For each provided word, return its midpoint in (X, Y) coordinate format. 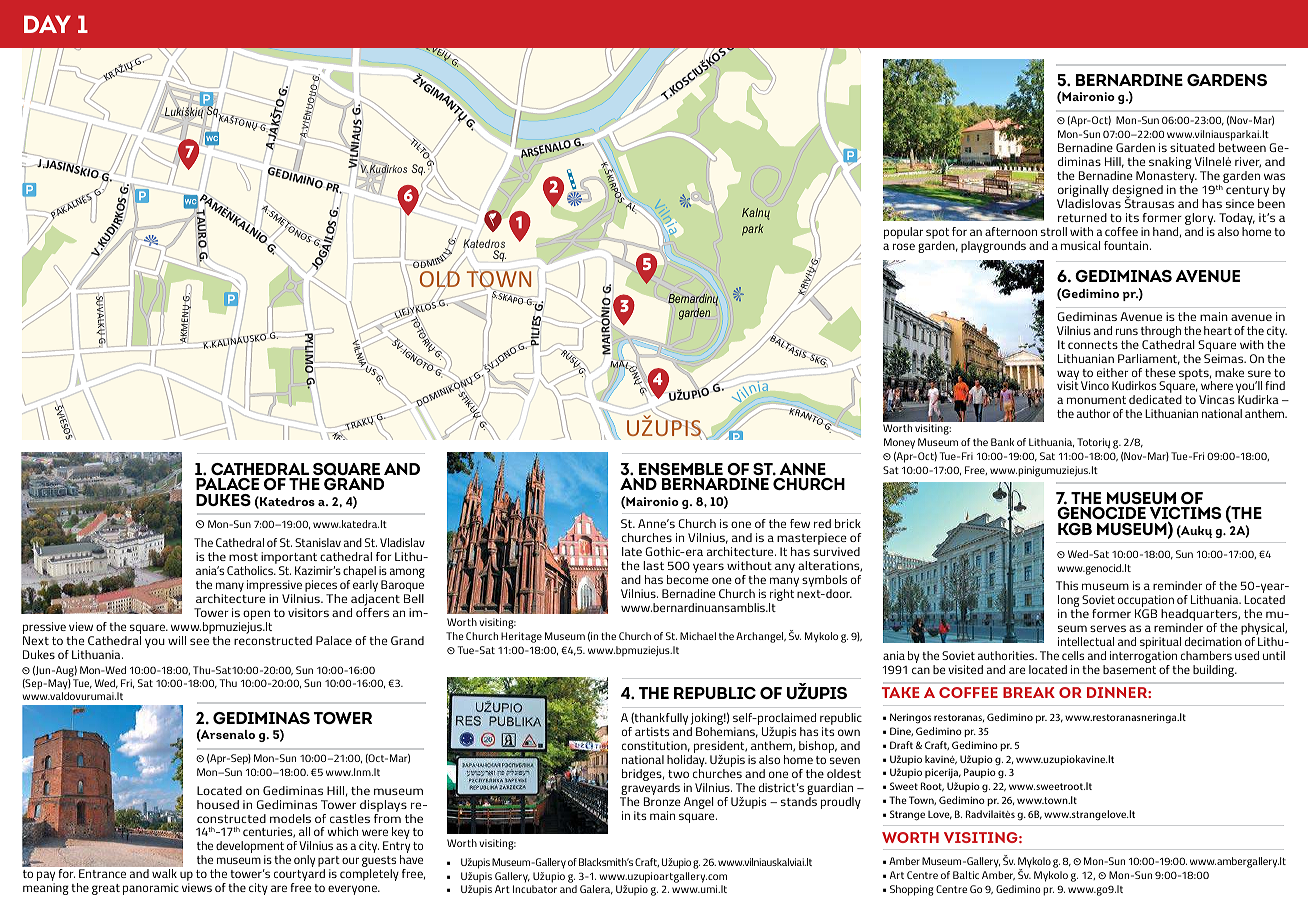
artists (652, 731)
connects (1093, 345)
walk (164, 873)
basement (1129, 669)
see (199, 641)
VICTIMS (1185, 514)
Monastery (1166, 178)
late (632, 551)
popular (903, 233)
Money (899, 443)
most (243, 557)
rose (904, 246)
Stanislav (318, 542)
